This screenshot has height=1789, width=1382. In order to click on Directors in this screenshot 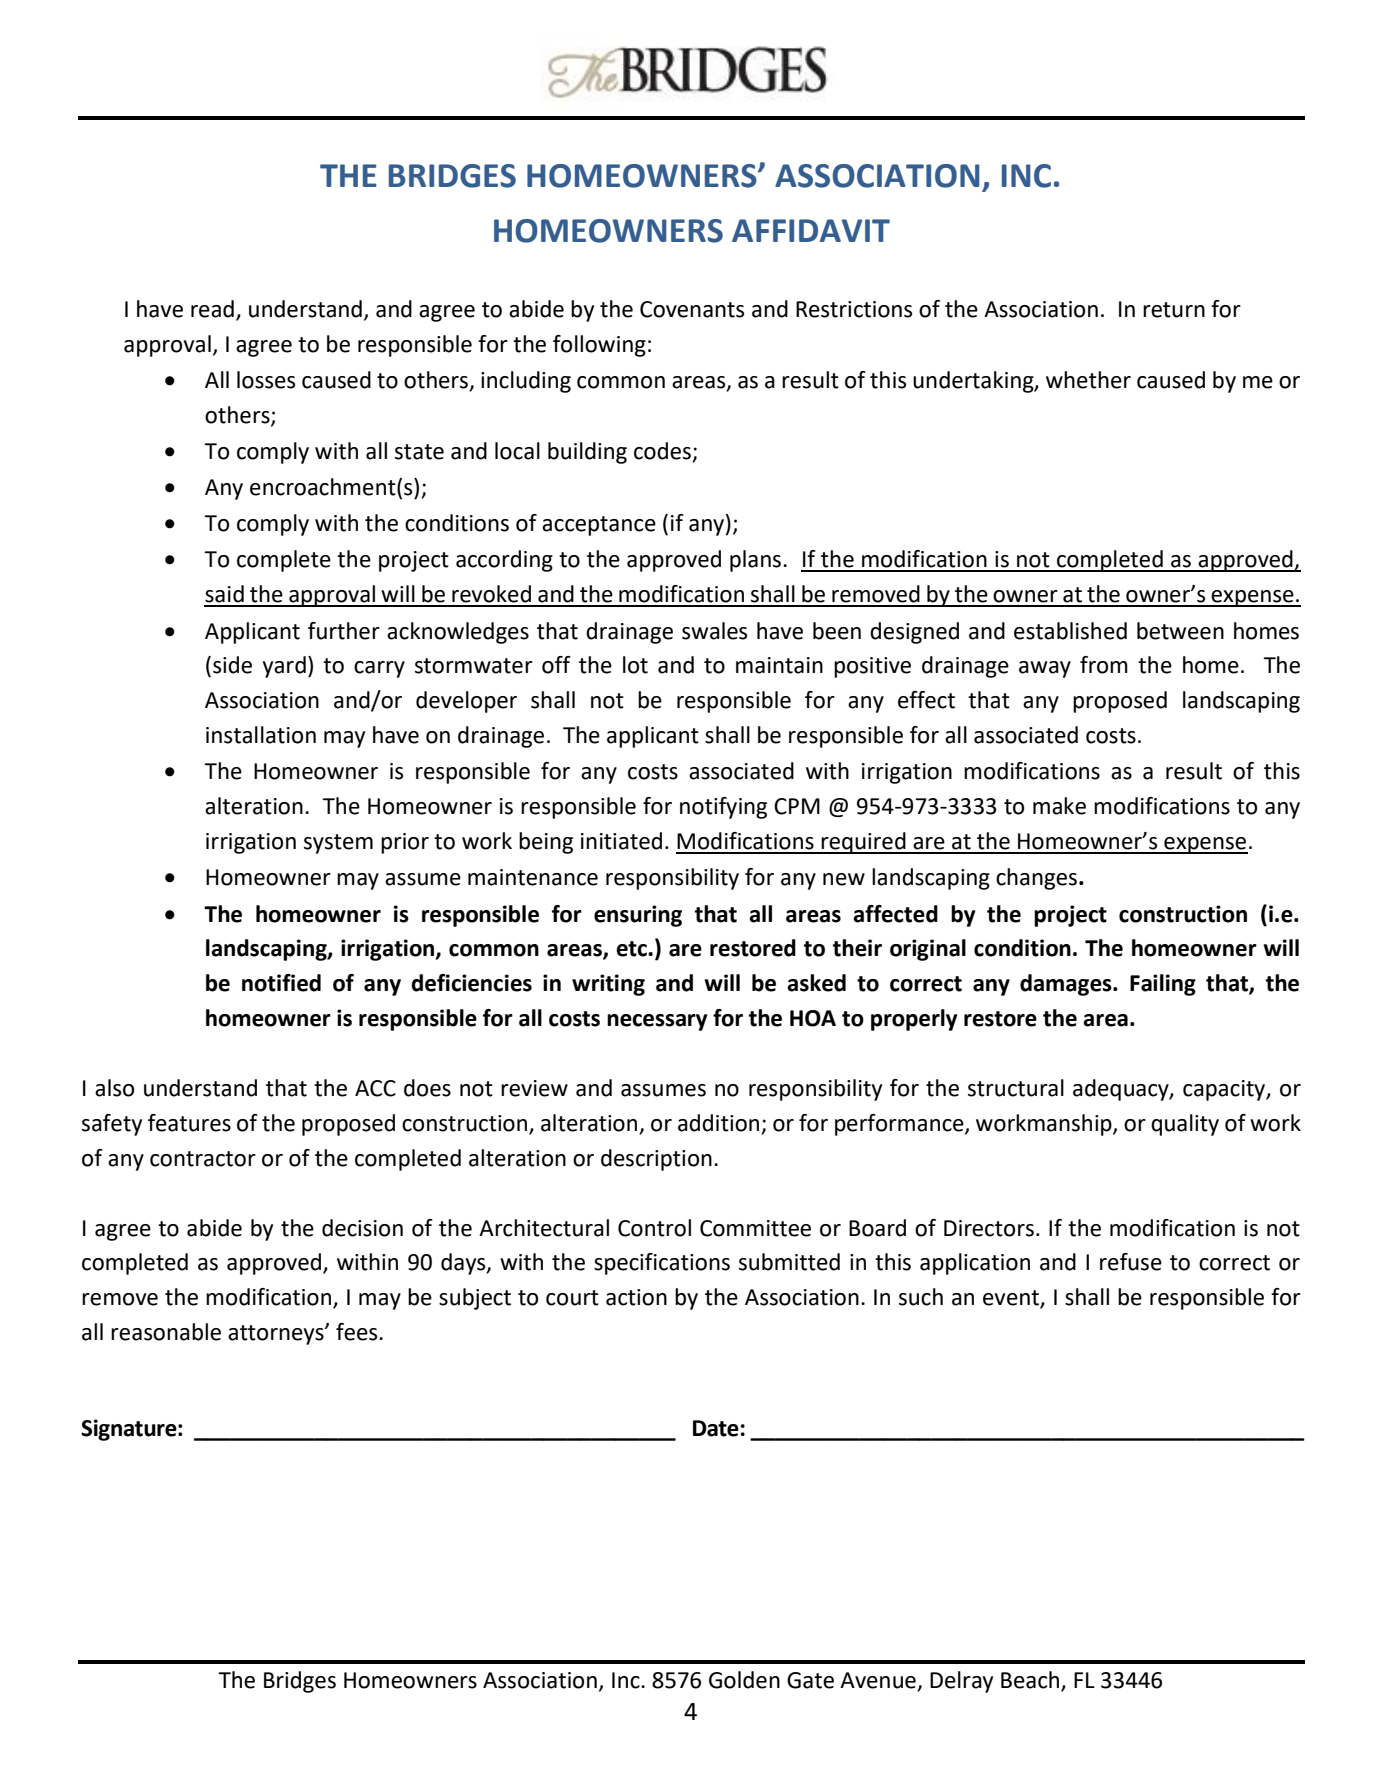, I will do `click(989, 1228)`.
